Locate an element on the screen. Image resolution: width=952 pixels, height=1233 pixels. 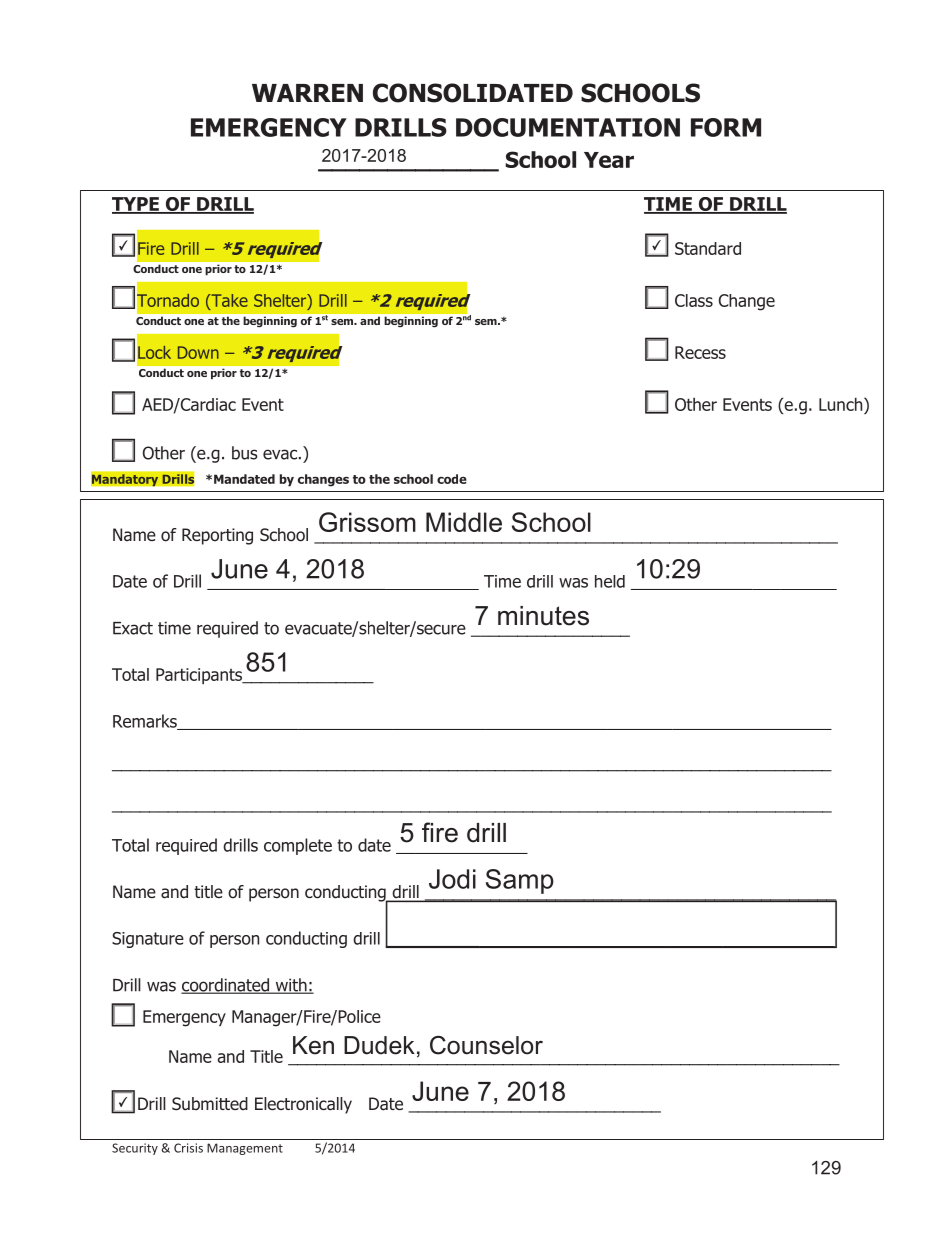
DOCUMENTATION is located at coordinates (568, 127).
